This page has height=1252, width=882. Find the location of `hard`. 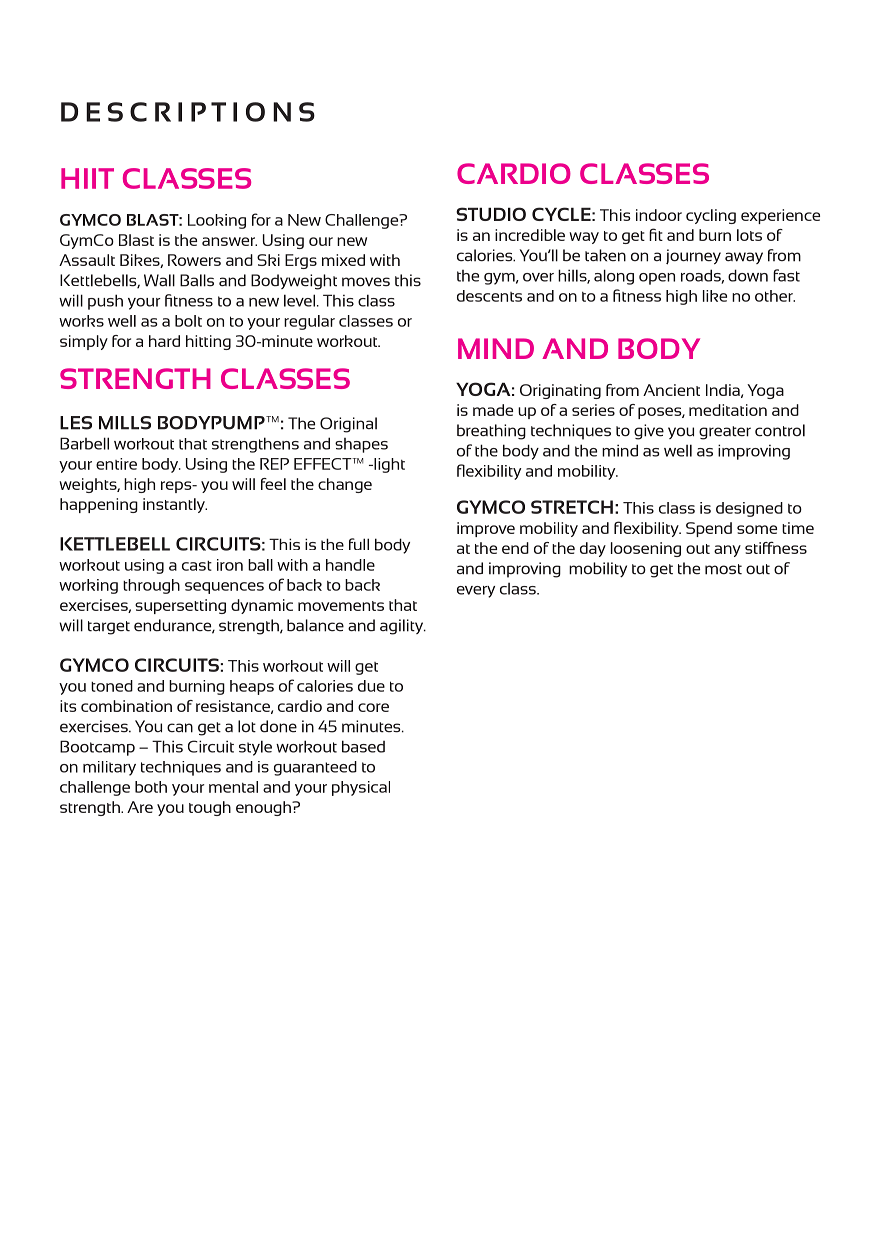

hard is located at coordinates (164, 341).
